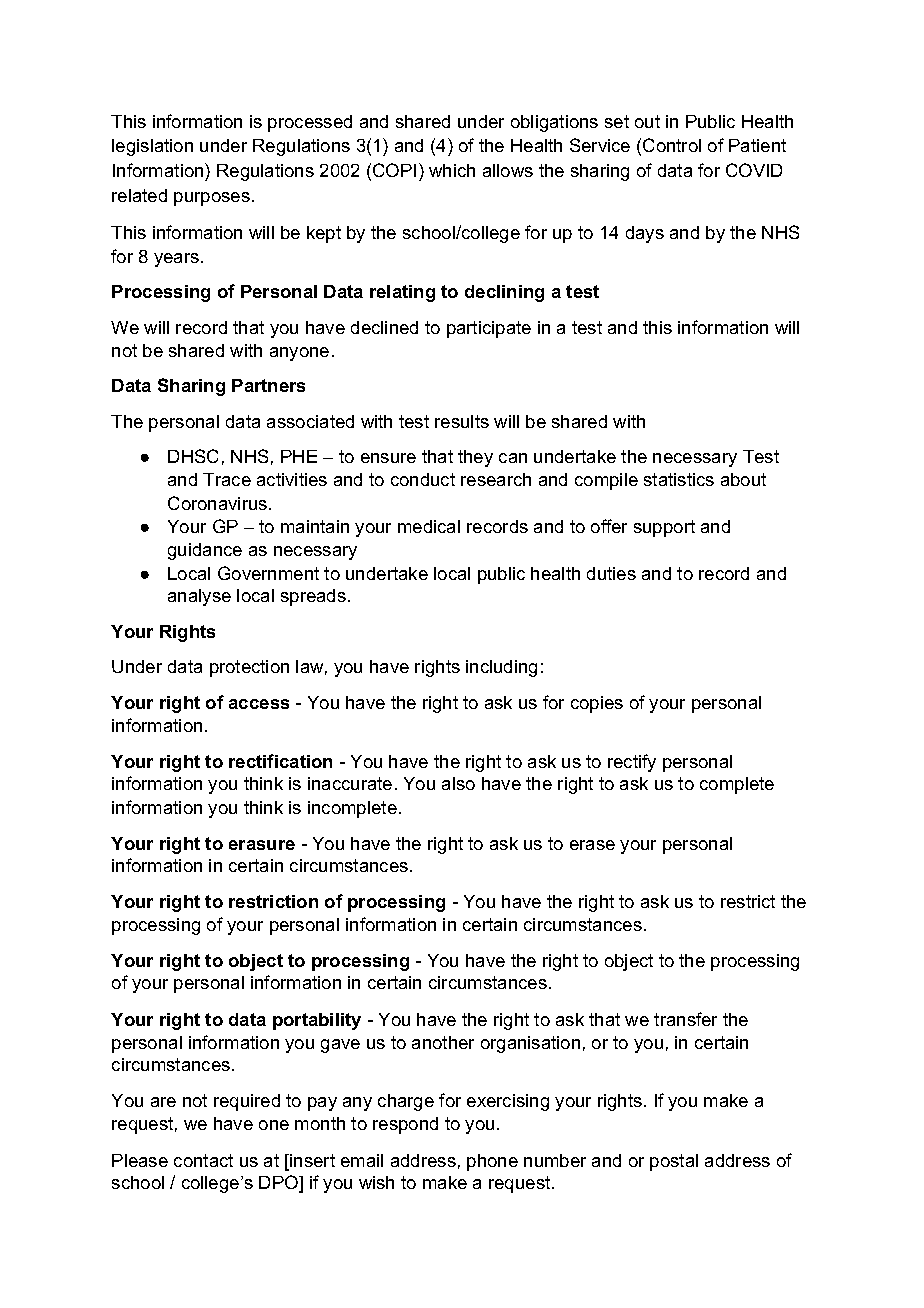 The image size is (924, 1308). What do you see at coordinates (212, 199) in the document?
I see `purposes` at bounding box center [212, 199].
